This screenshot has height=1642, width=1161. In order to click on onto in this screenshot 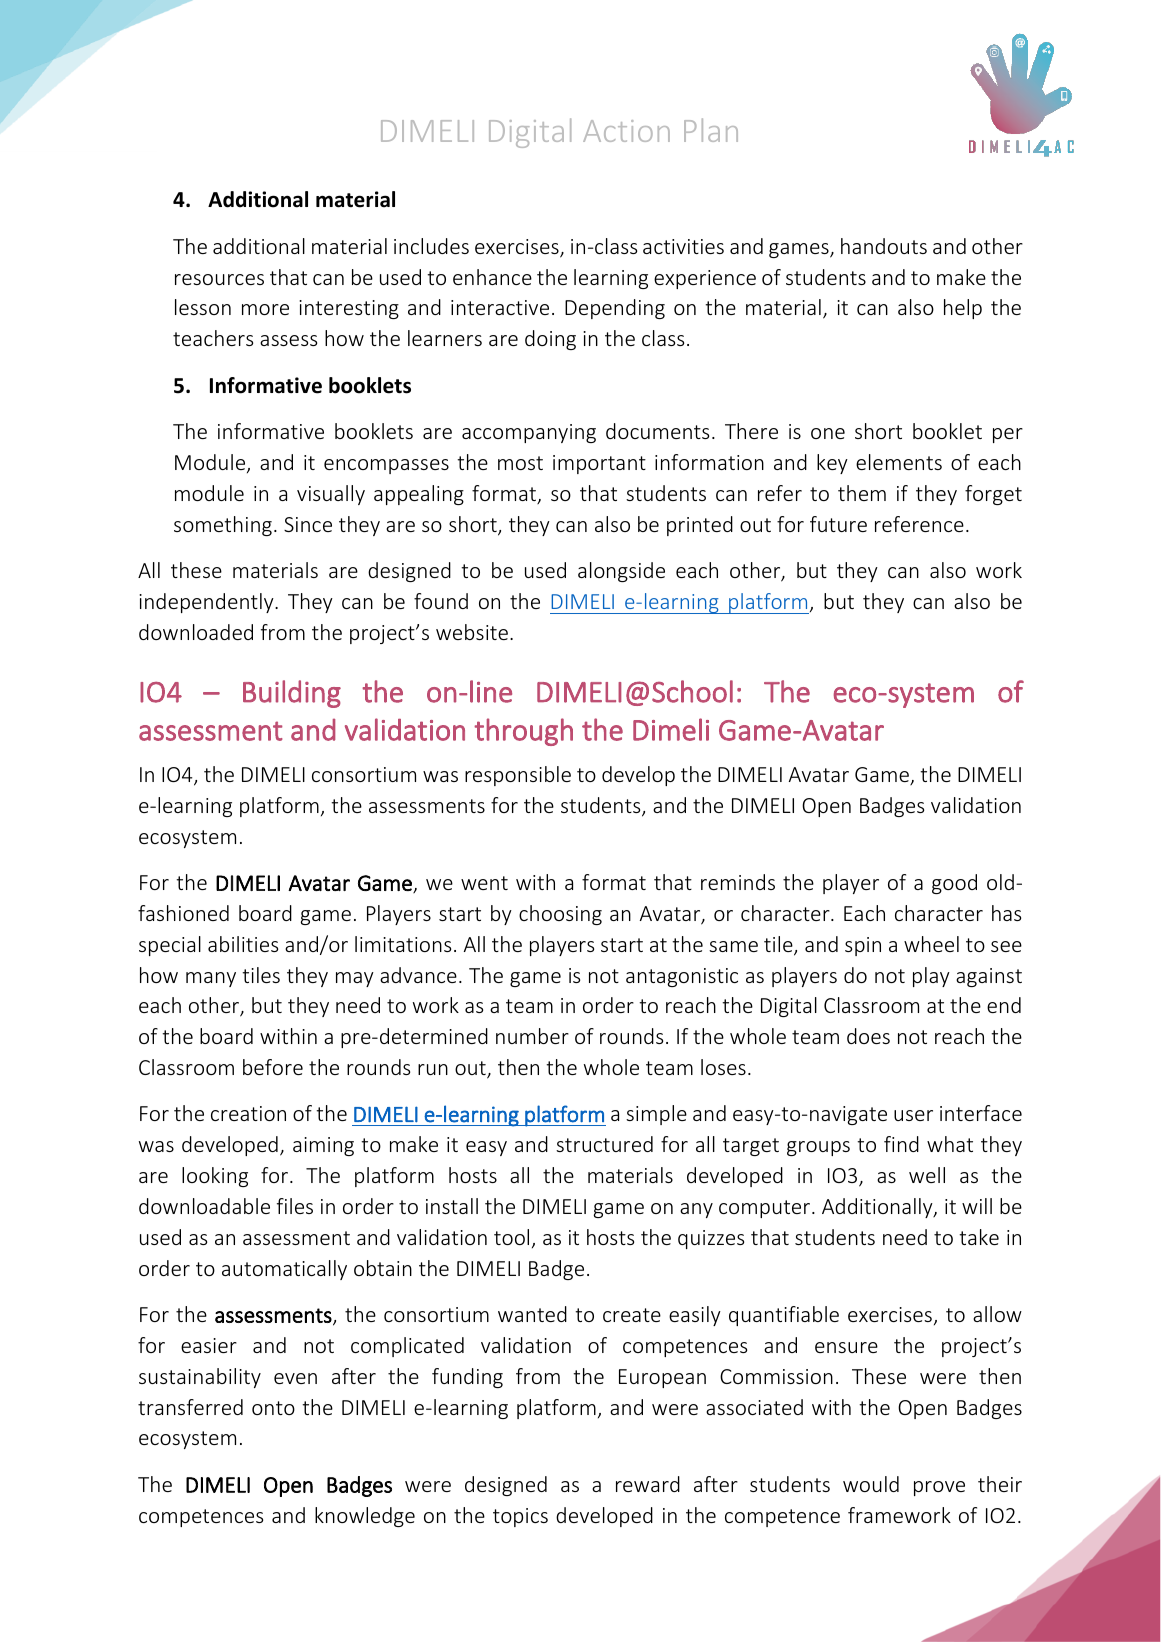, I will do `click(273, 1408)`.
